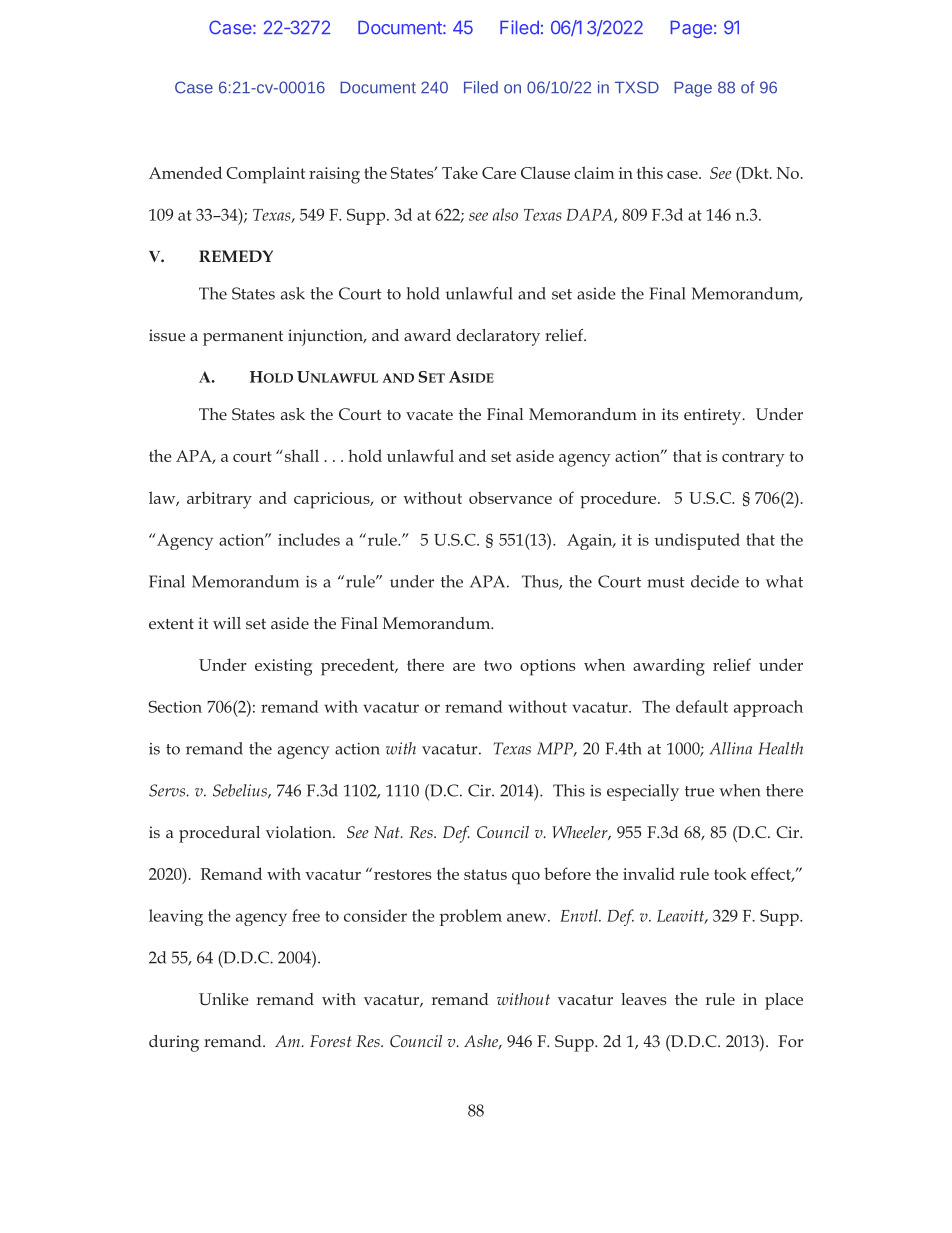  What do you see at coordinates (510, 497) in the screenshot?
I see `observance` at bounding box center [510, 497].
